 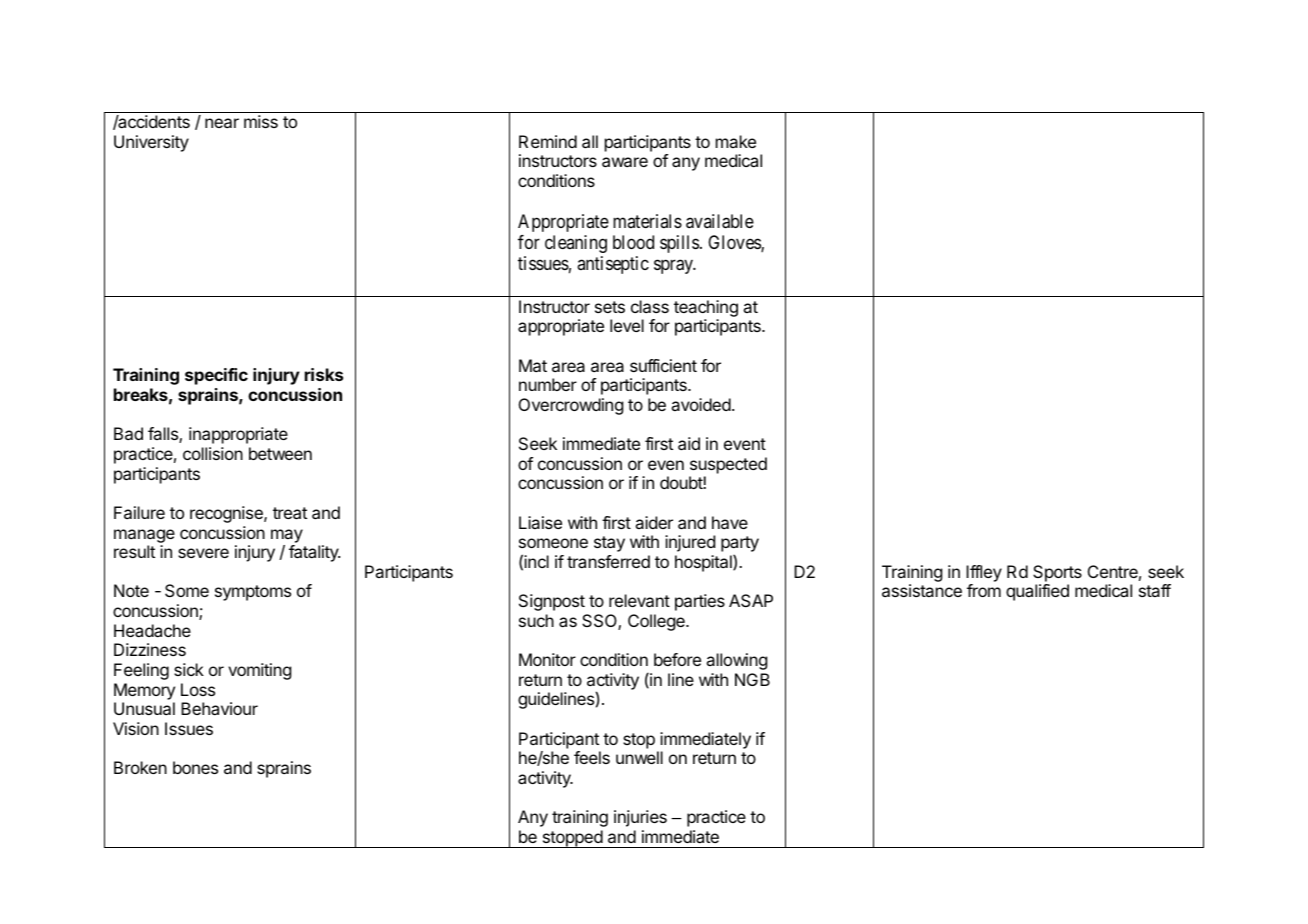 I want to click on make, so click(x=736, y=141).
